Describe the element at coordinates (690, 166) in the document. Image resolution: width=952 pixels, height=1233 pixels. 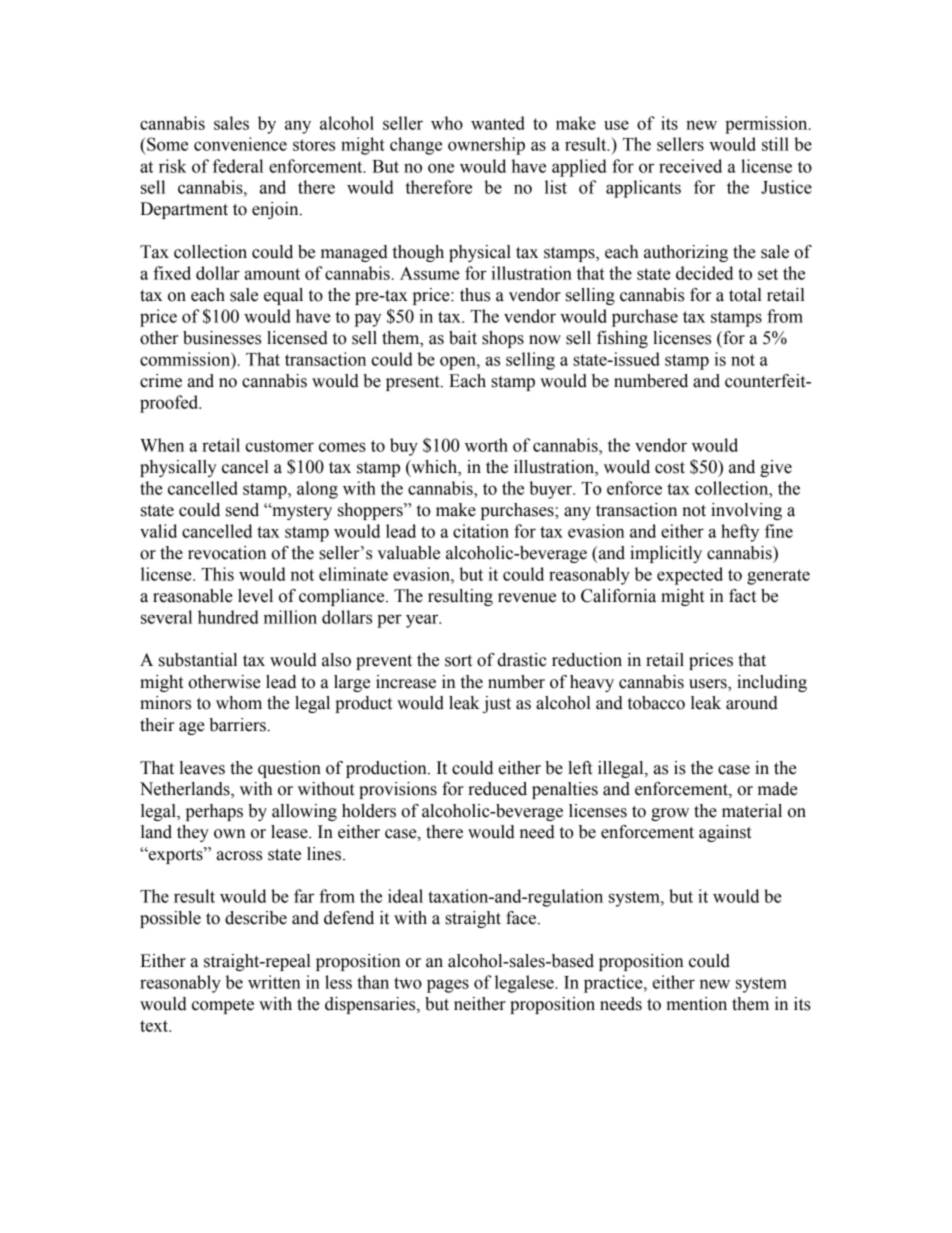
I see `received` at that location.
